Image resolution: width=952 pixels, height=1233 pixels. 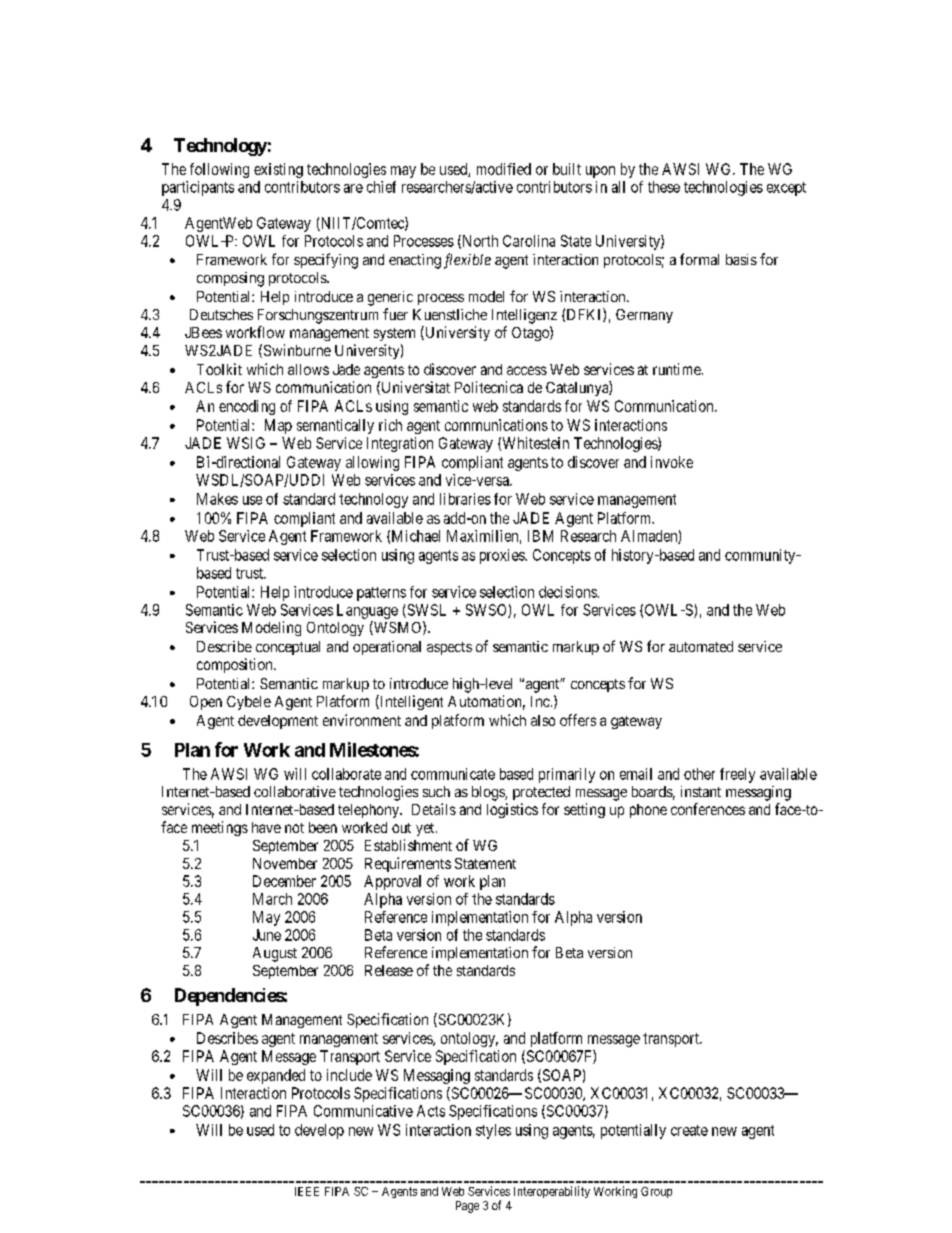 What do you see at coordinates (467, 1207) in the image?
I see `Page` at bounding box center [467, 1207].
